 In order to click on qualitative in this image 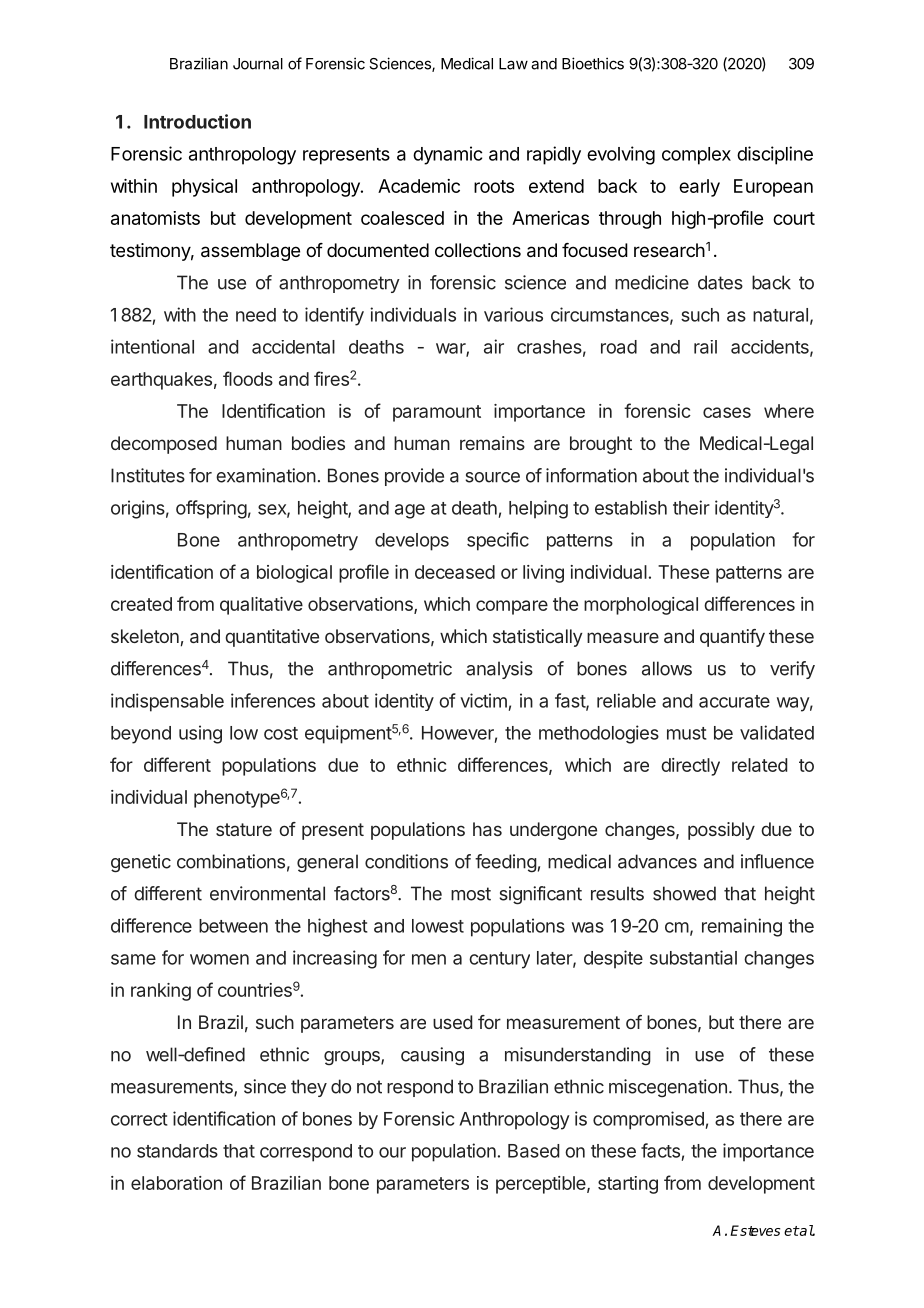, I will do `click(261, 606)`.
